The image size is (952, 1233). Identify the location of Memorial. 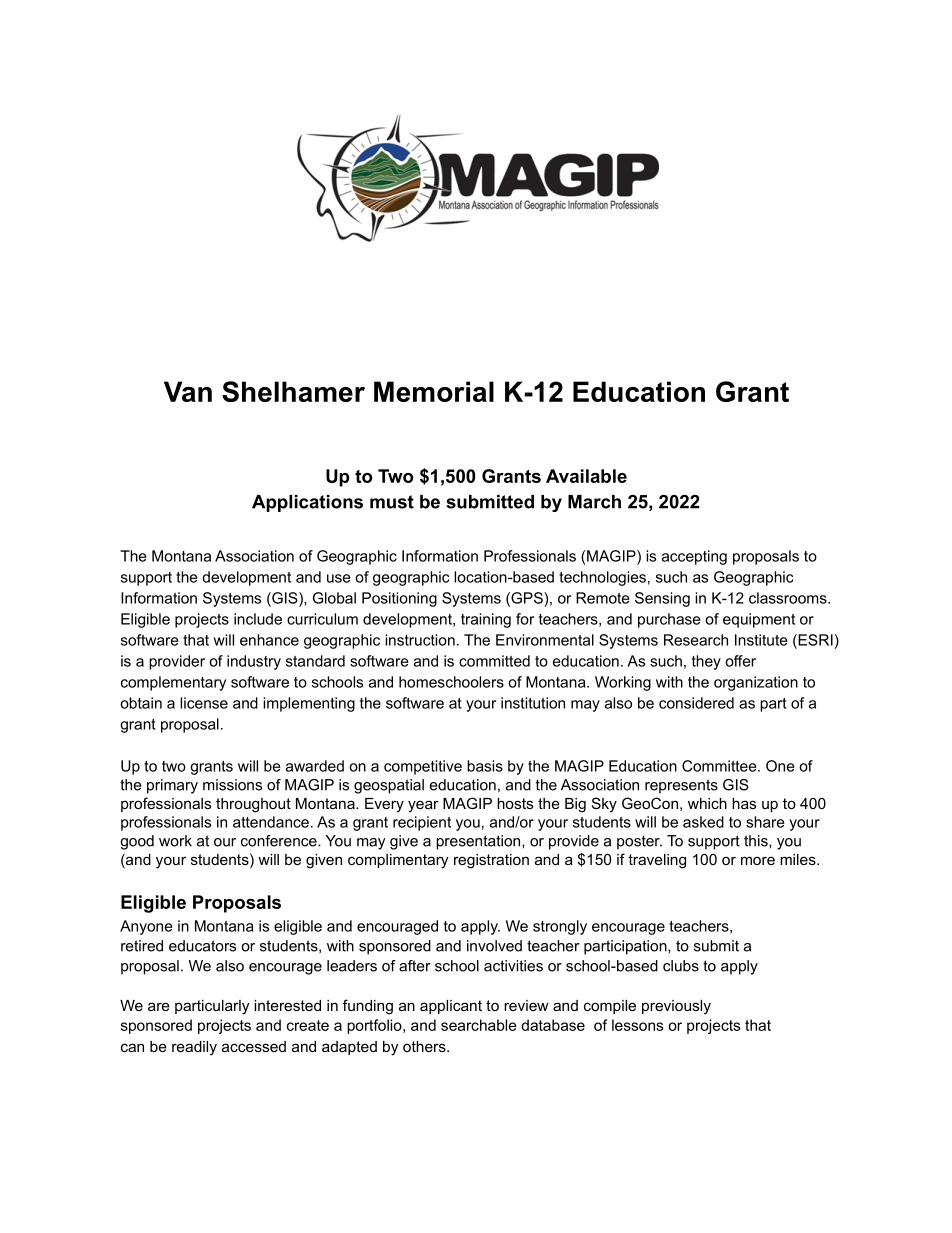
(434, 391).
